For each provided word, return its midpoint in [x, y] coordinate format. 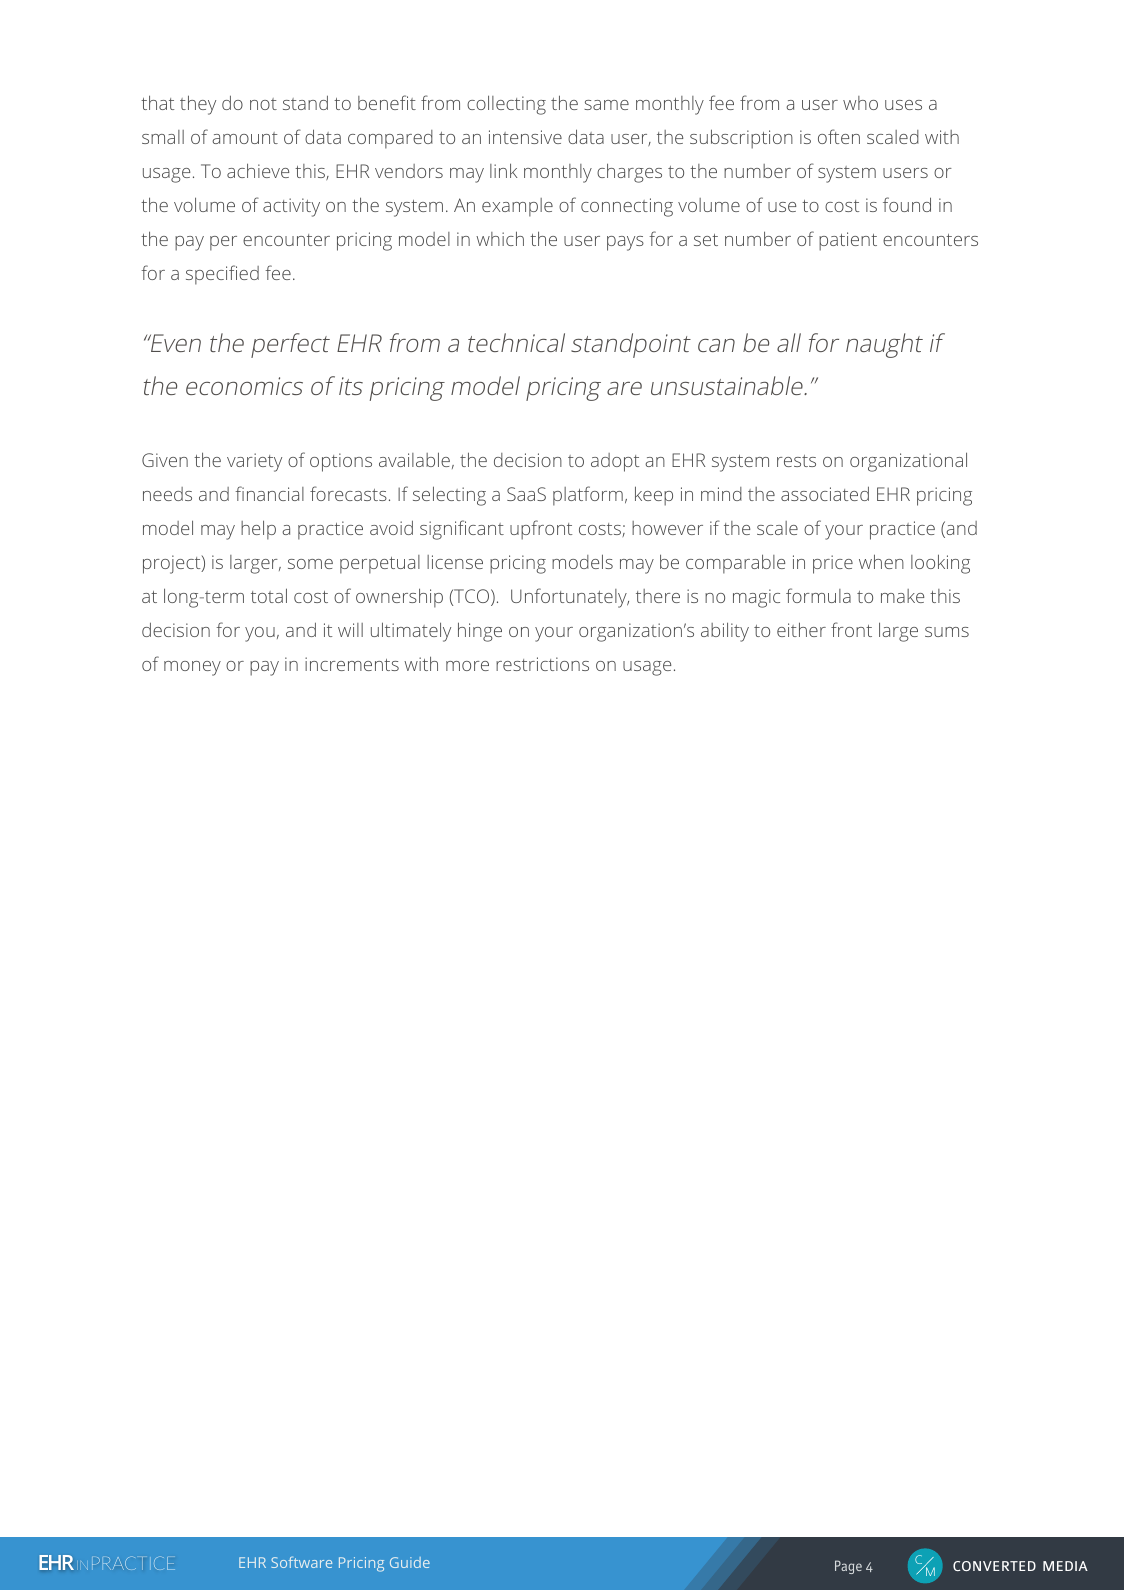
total [269, 595]
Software [301, 1562]
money [192, 668]
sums [947, 632]
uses [903, 105]
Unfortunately [570, 598]
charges [629, 173]
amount [245, 138]
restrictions [542, 664]
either [801, 629]
